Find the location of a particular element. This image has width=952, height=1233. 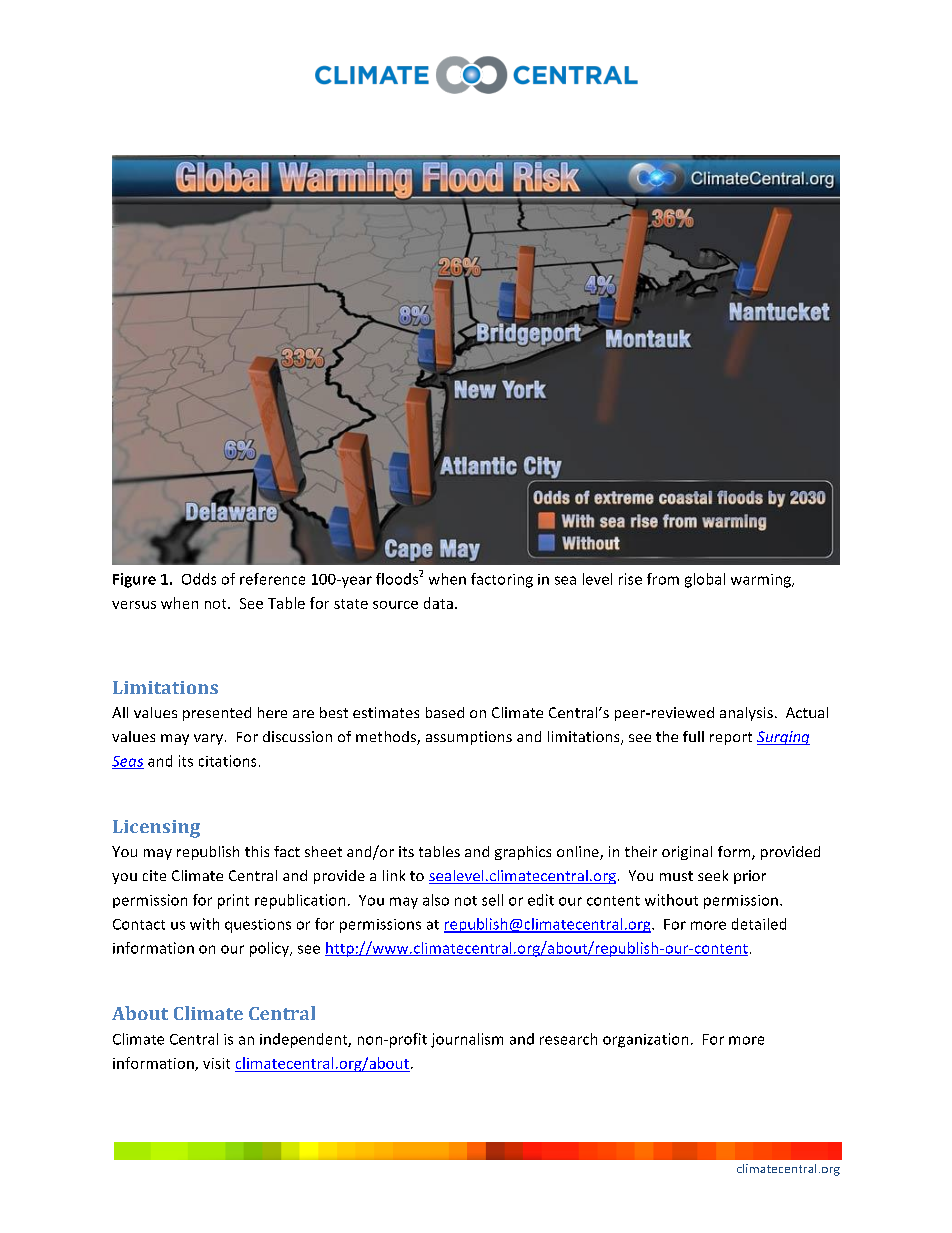

visit is located at coordinates (216, 1063).
